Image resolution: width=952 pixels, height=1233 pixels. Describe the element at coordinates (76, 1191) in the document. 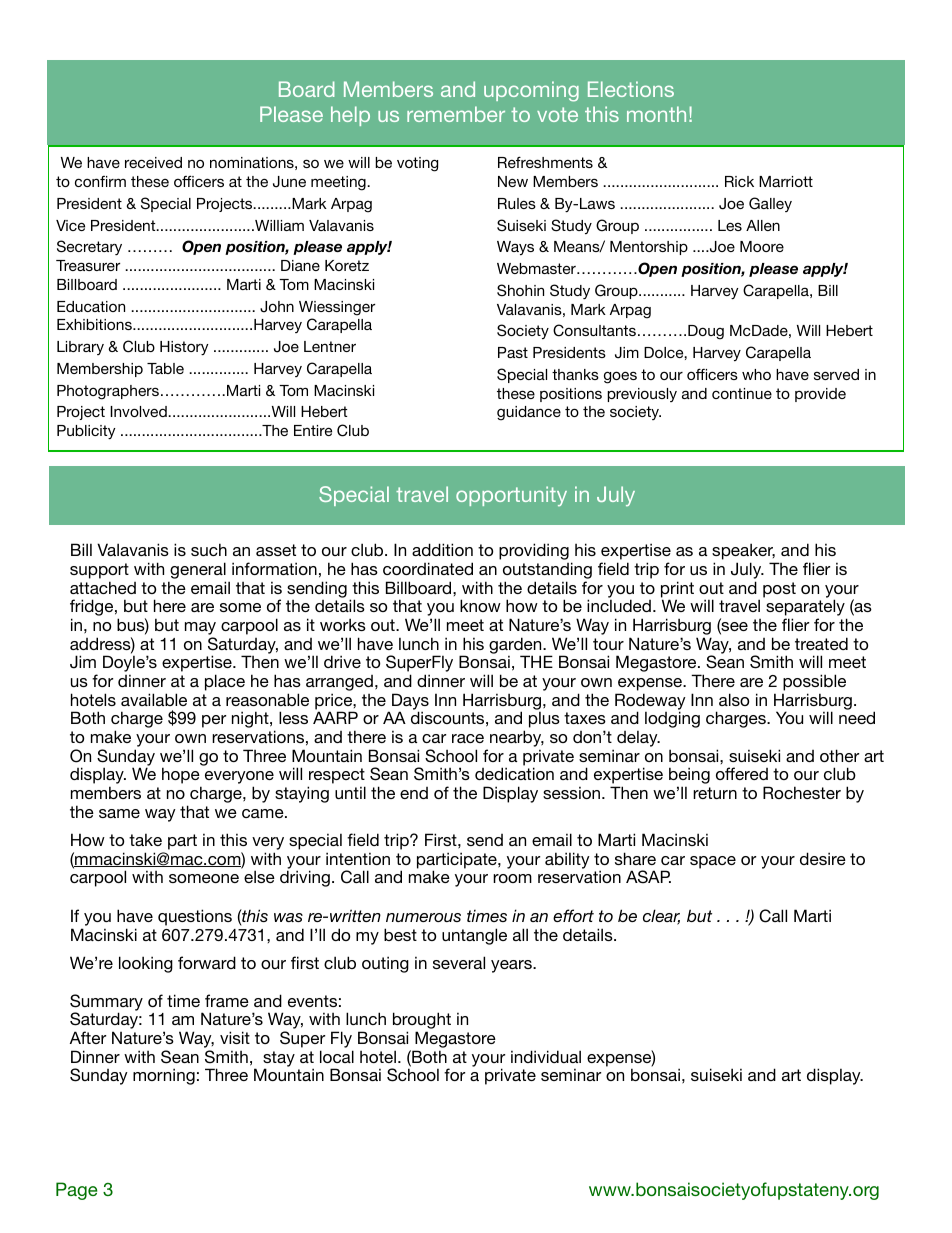

I see `Page` at that location.
